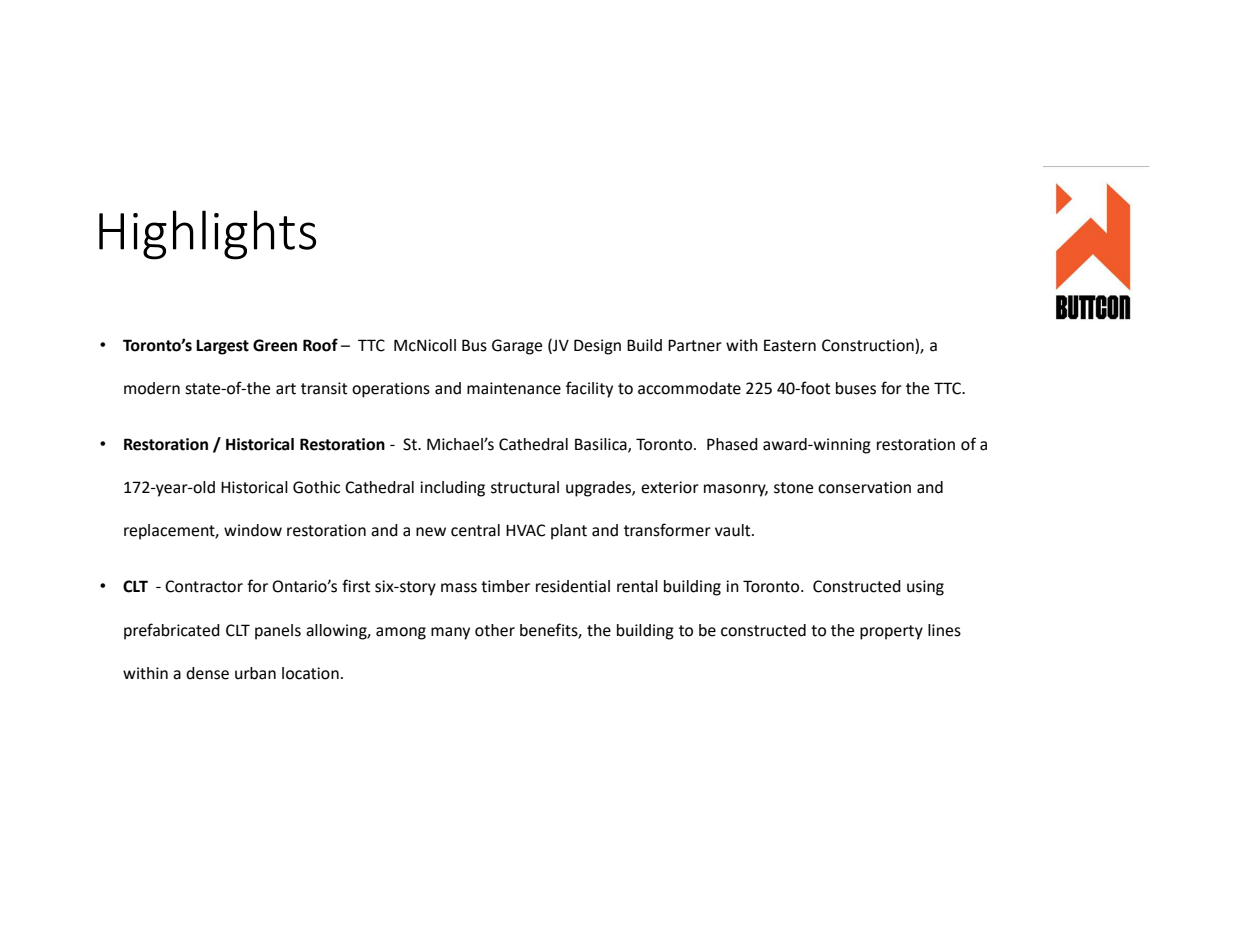 This page has width=1233, height=952. I want to click on Garage, so click(517, 347).
